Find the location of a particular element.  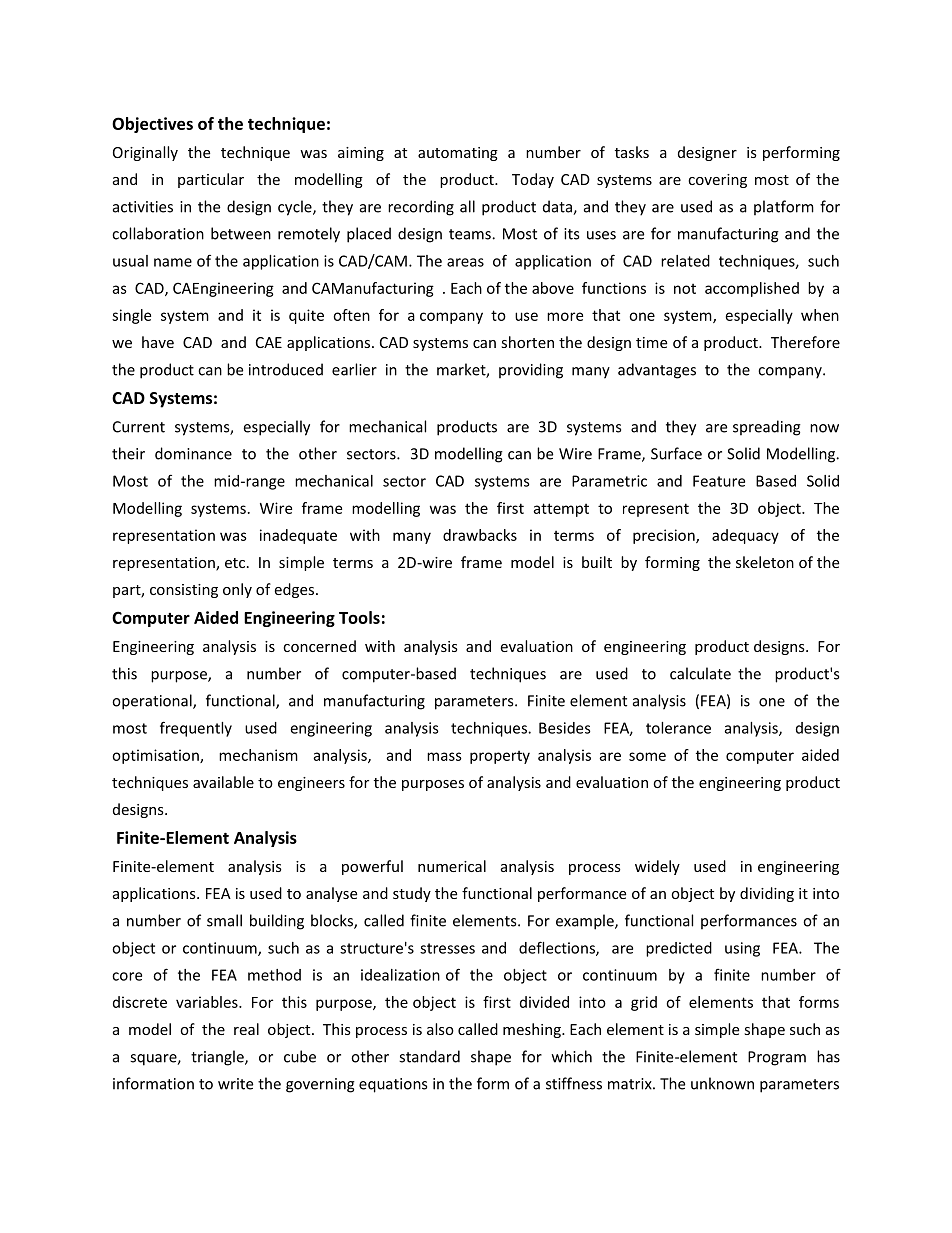

etc is located at coordinates (236, 563).
